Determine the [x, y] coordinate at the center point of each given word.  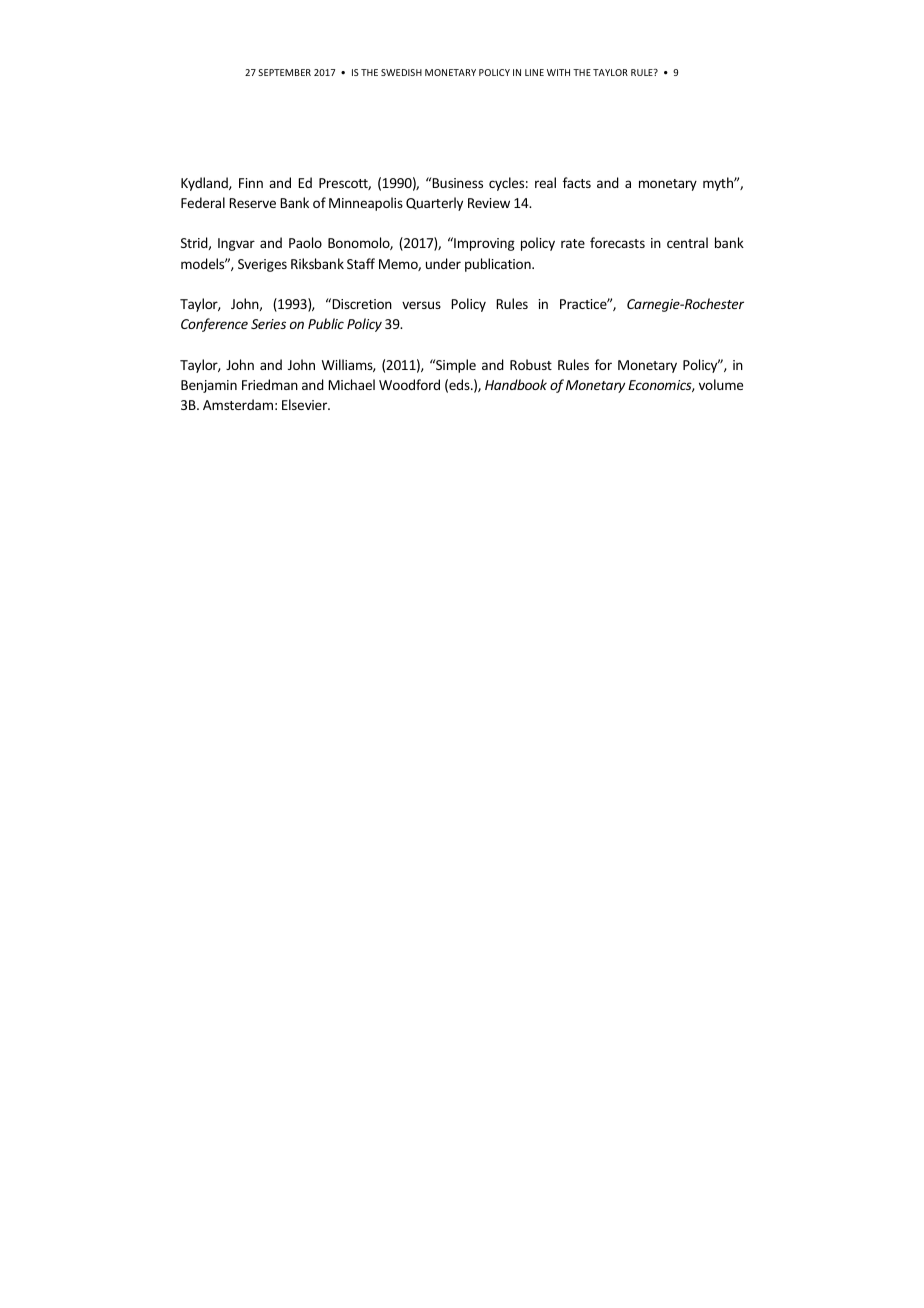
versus [421, 305]
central [687, 242]
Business [457, 183]
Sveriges [262, 265]
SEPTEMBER [284, 72]
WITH [558, 72]
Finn [251, 183]
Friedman [270, 384]
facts [577, 182]
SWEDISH [401, 72]
